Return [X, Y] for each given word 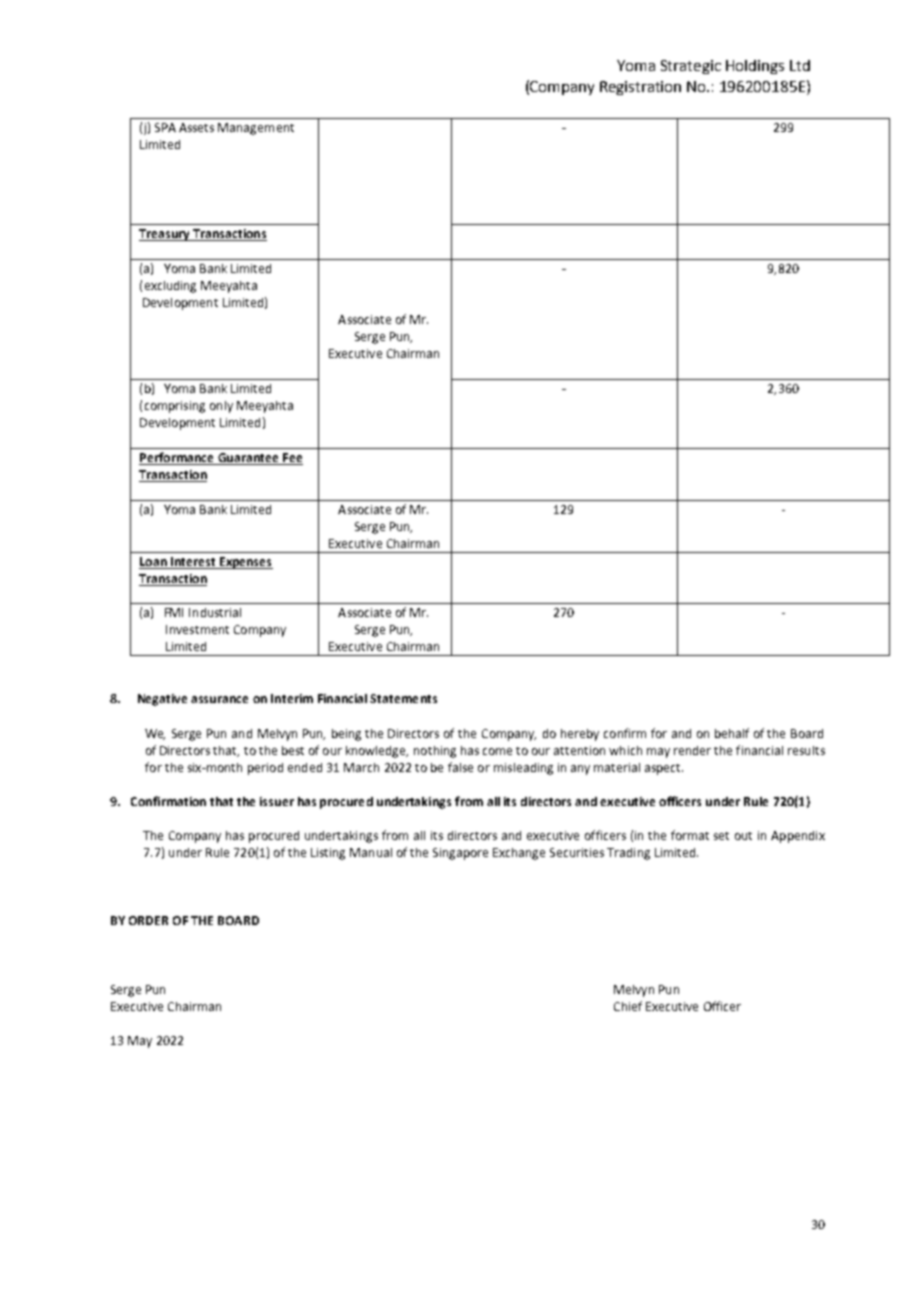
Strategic [691, 67]
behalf [732, 733]
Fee [292, 459]
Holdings [755, 67]
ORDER [148, 920]
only [221, 407]
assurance [219, 699]
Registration [640, 88]
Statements [403, 698]
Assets [196, 127]
